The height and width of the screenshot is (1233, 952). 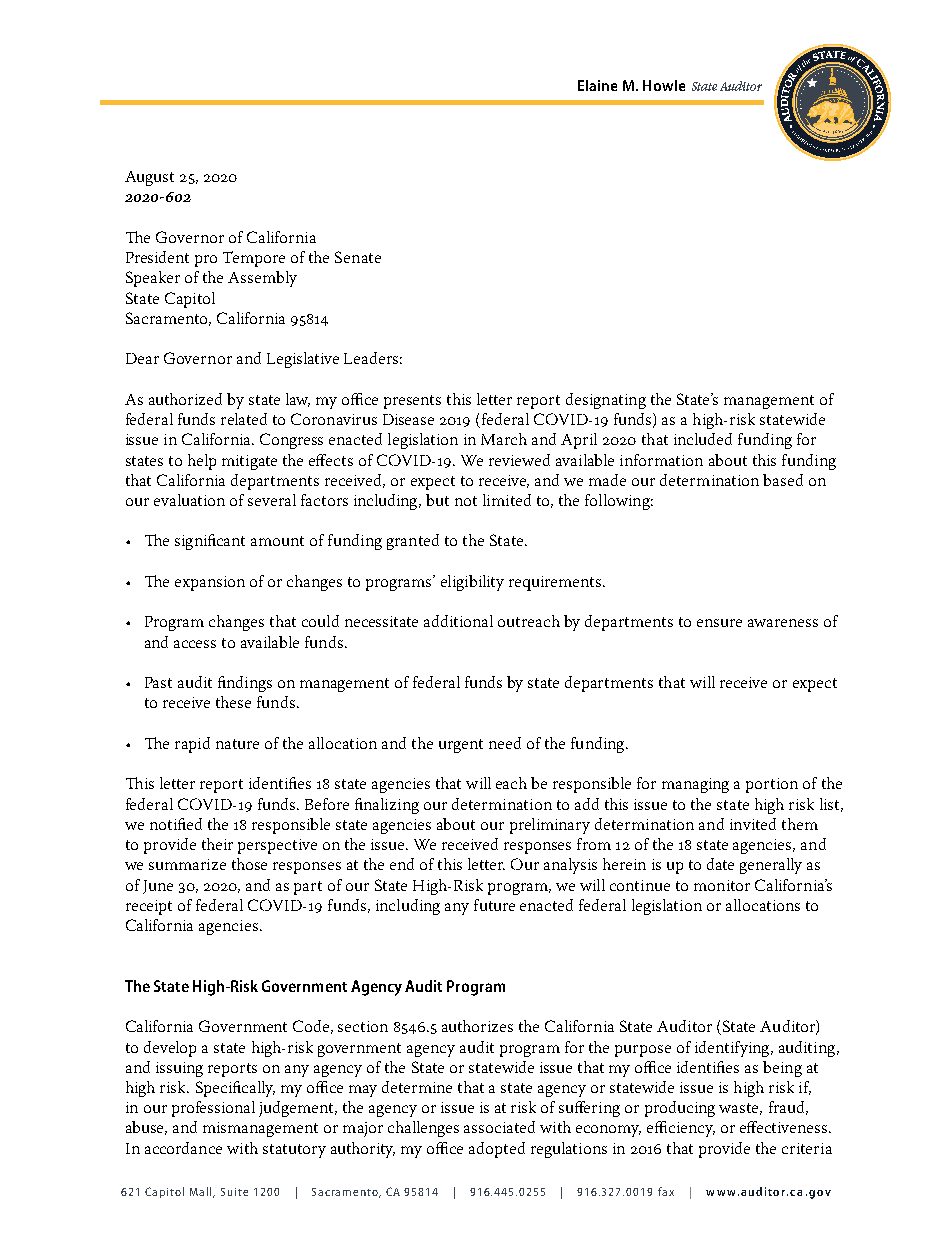 I want to click on access, so click(x=195, y=644).
